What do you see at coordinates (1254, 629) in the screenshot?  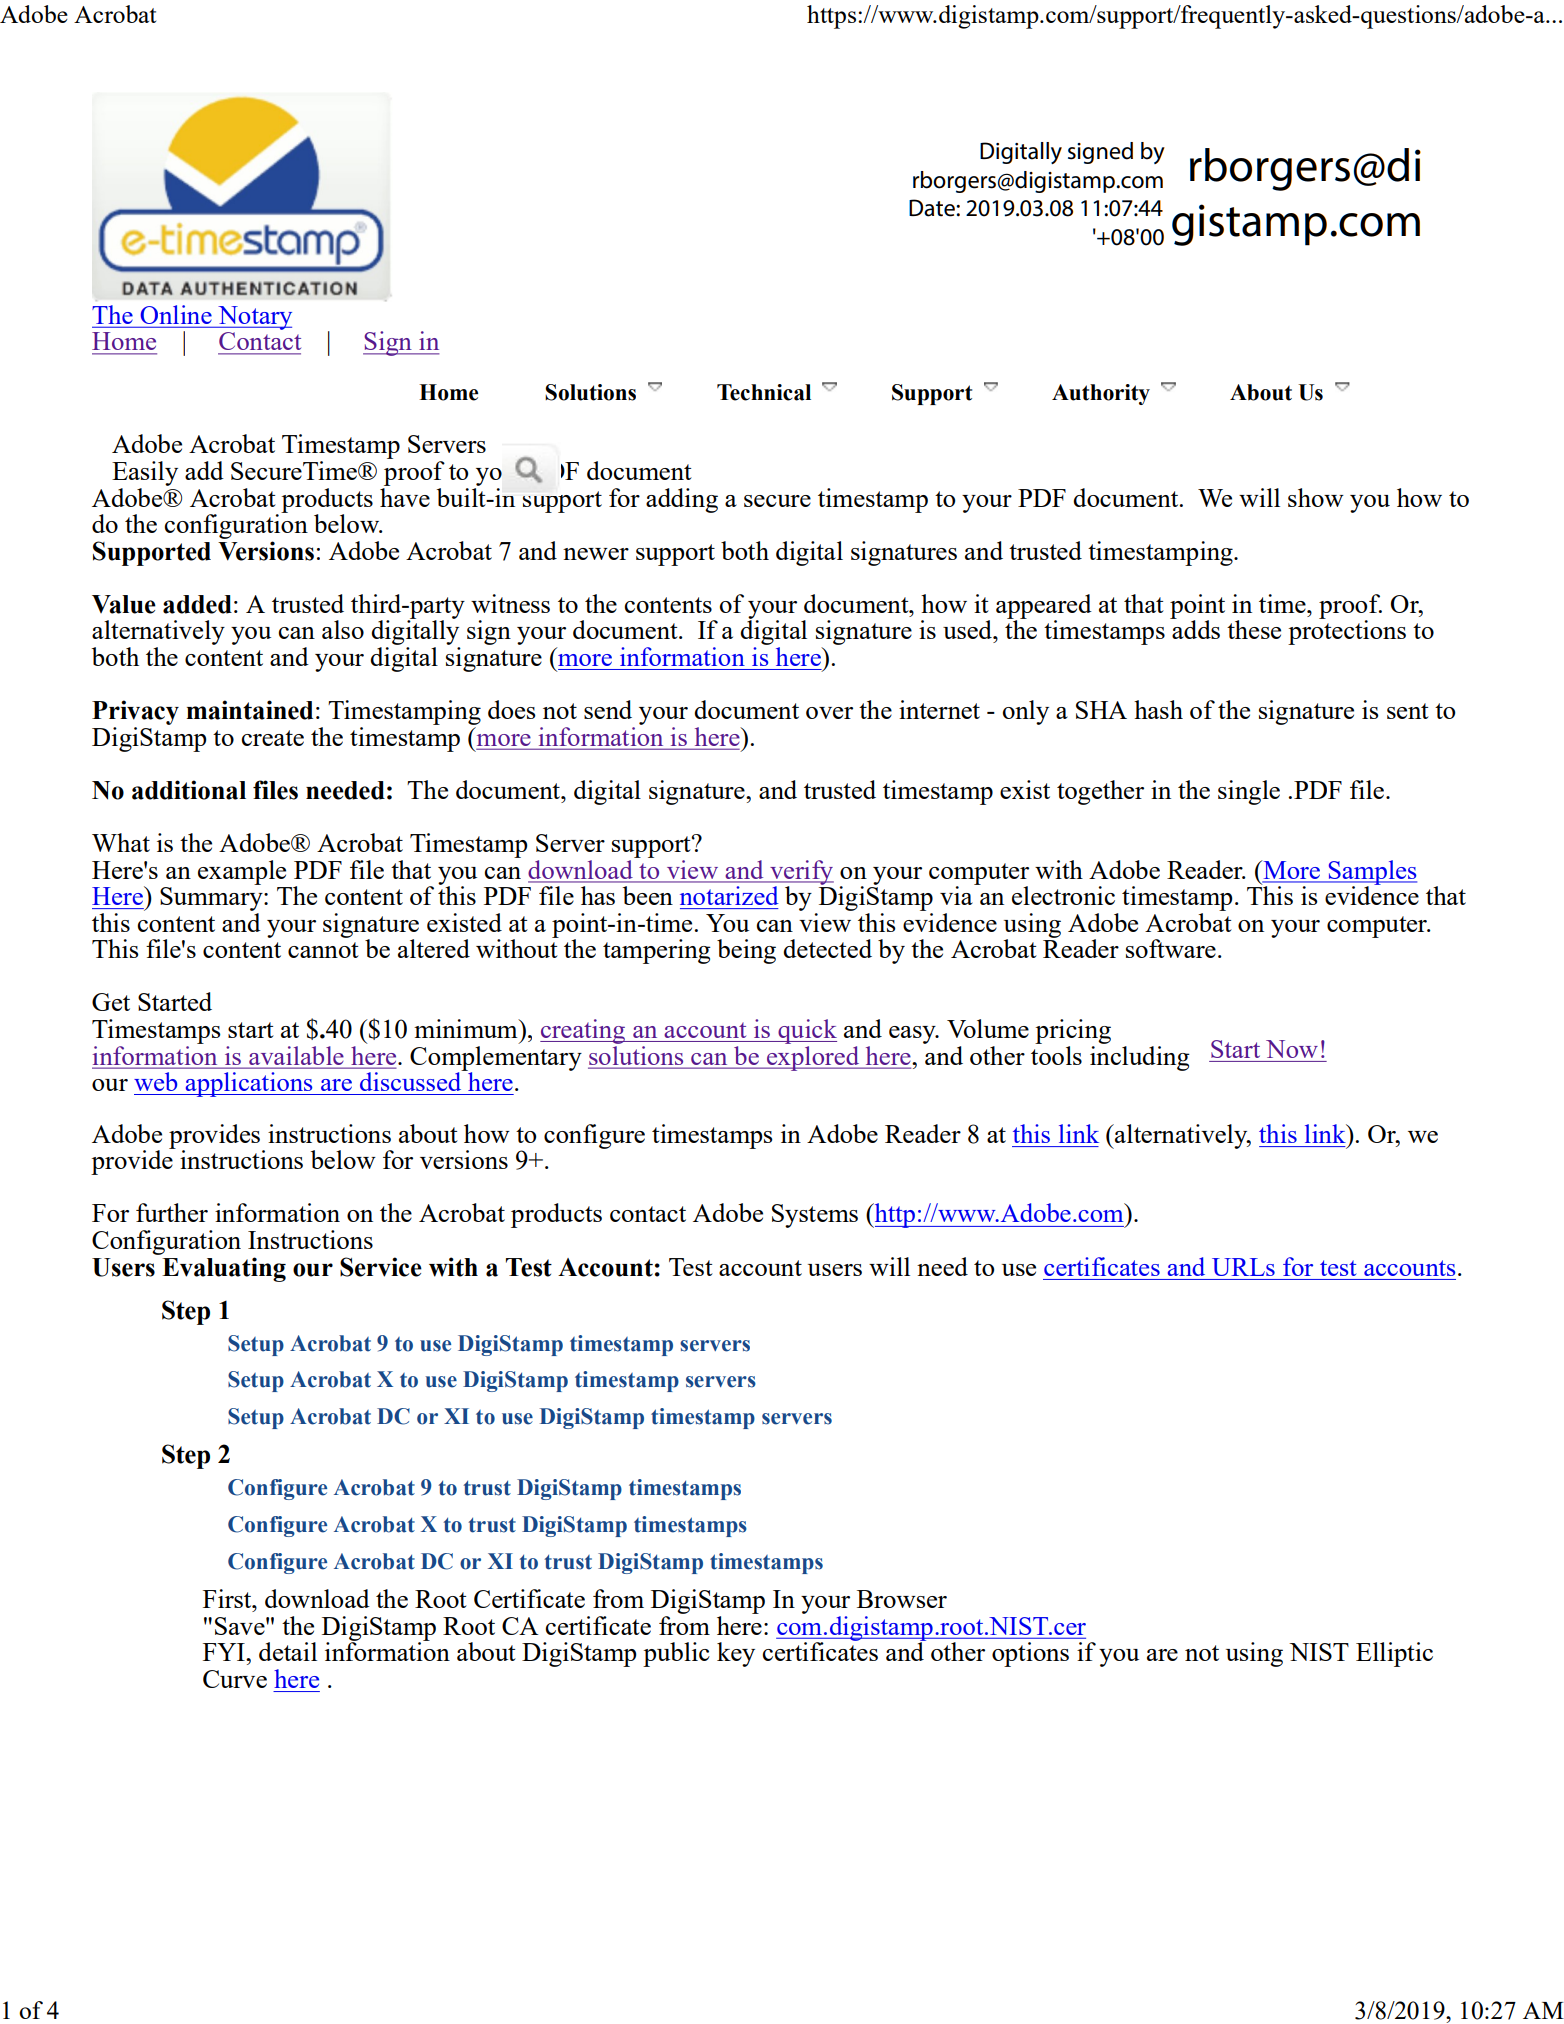 I see `these` at bounding box center [1254, 629].
